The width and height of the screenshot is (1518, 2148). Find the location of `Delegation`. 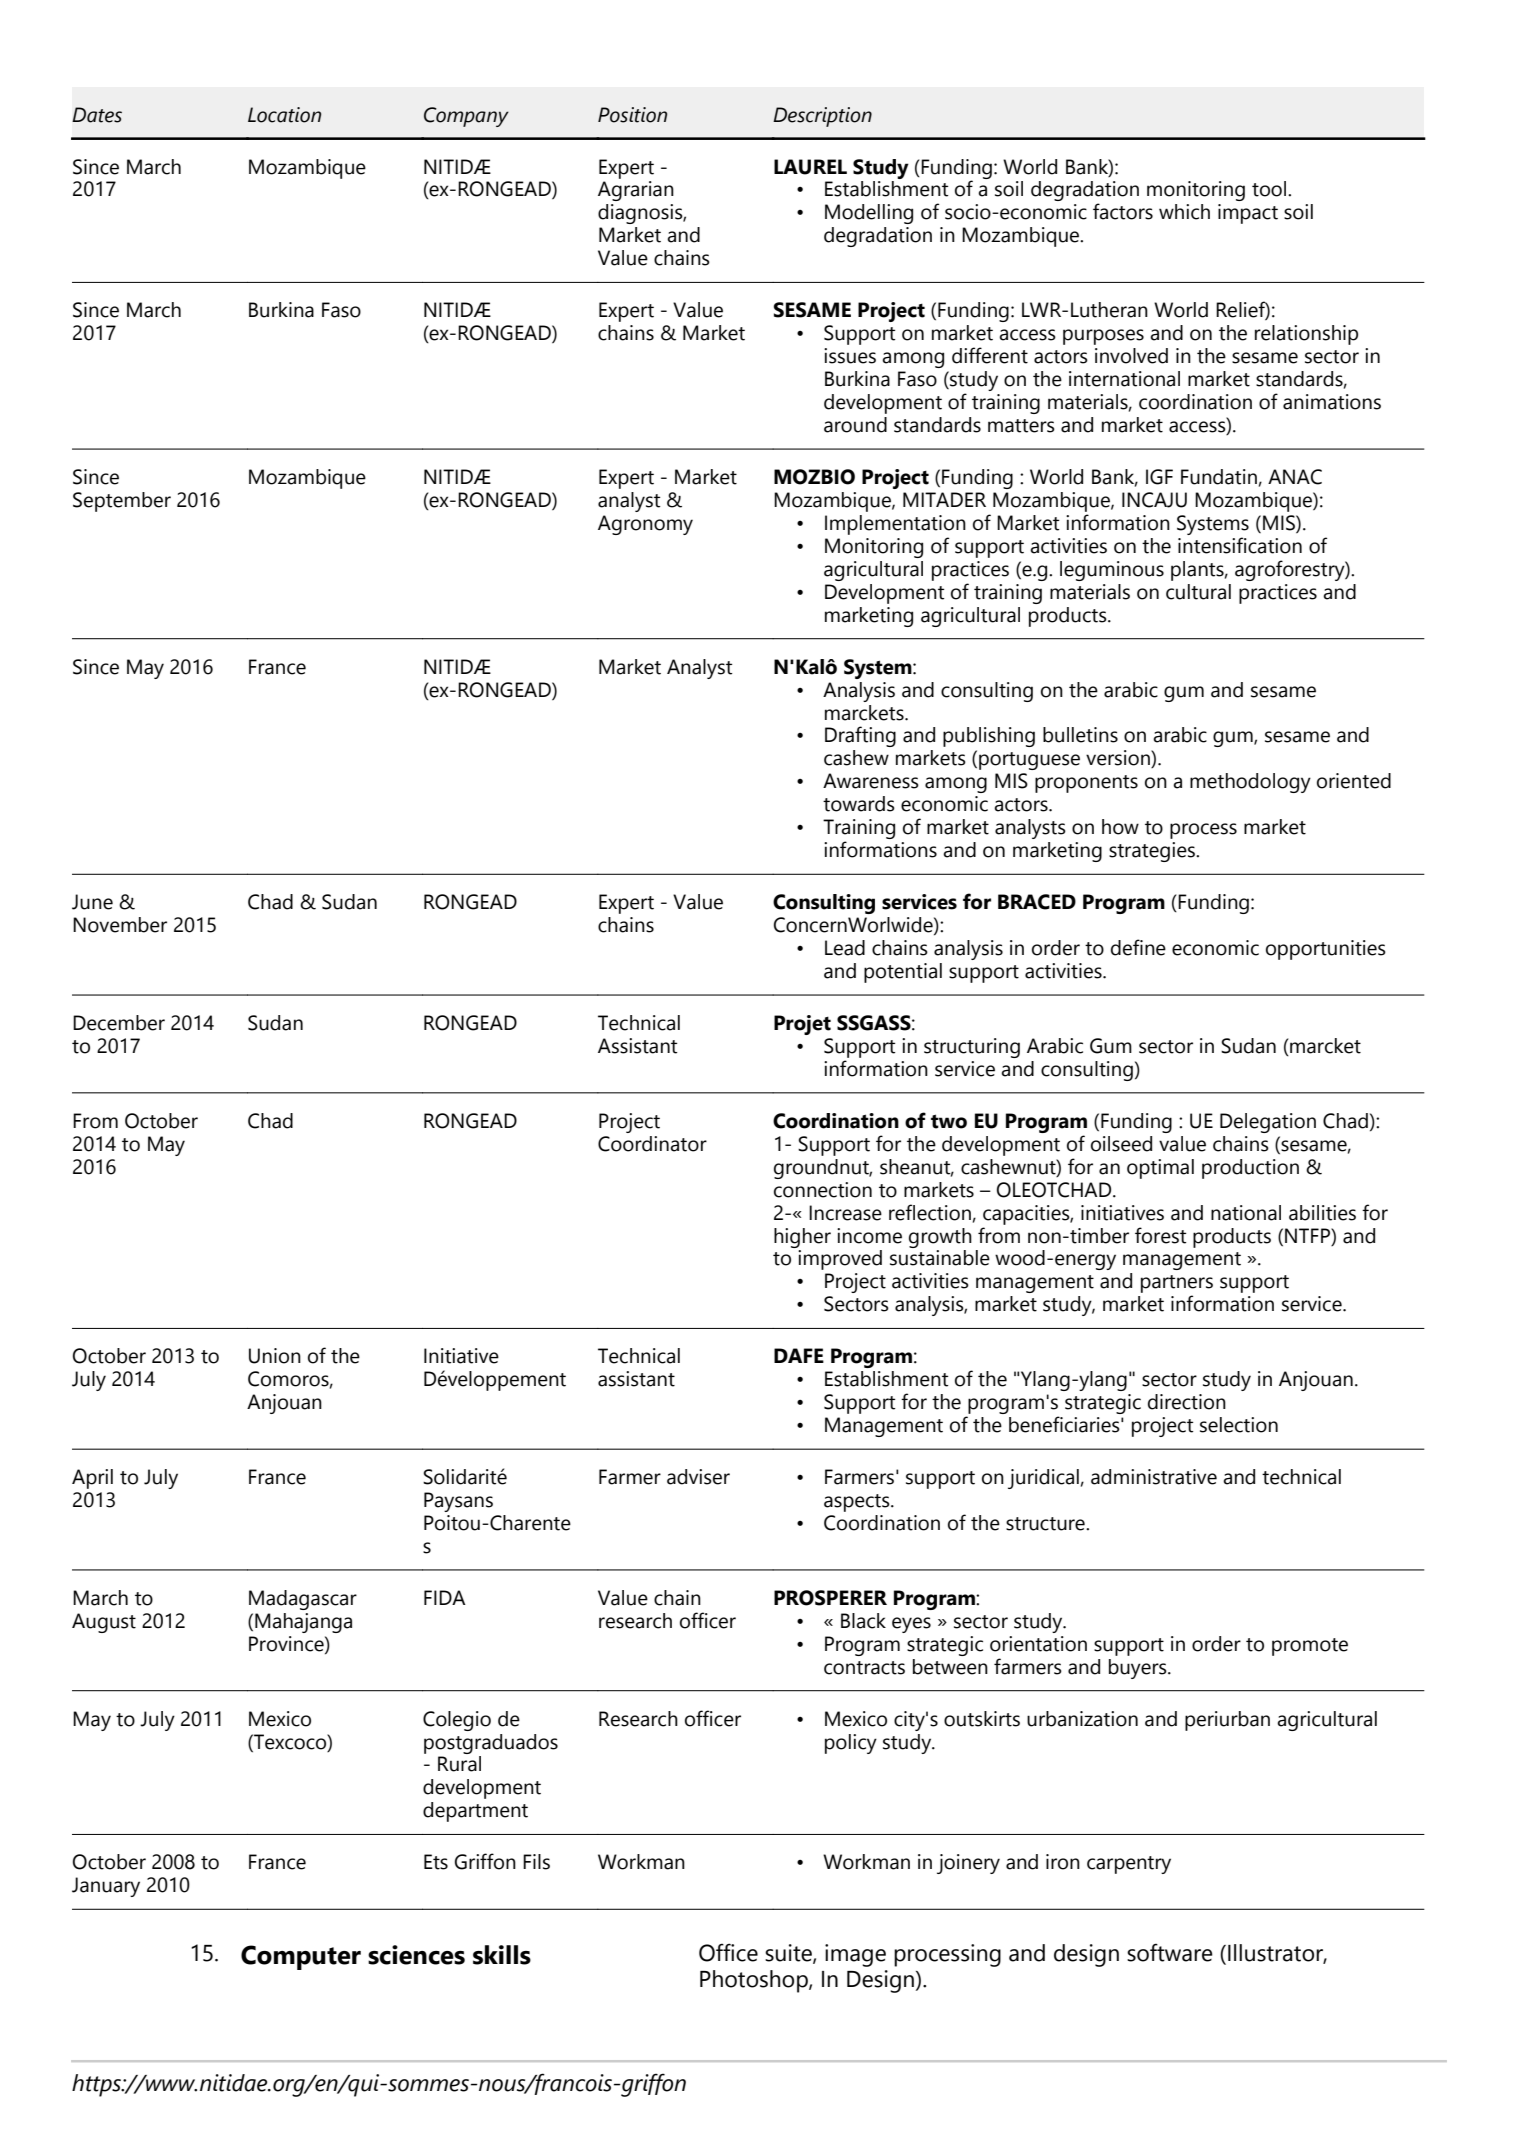

Delegation is located at coordinates (1268, 1123).
